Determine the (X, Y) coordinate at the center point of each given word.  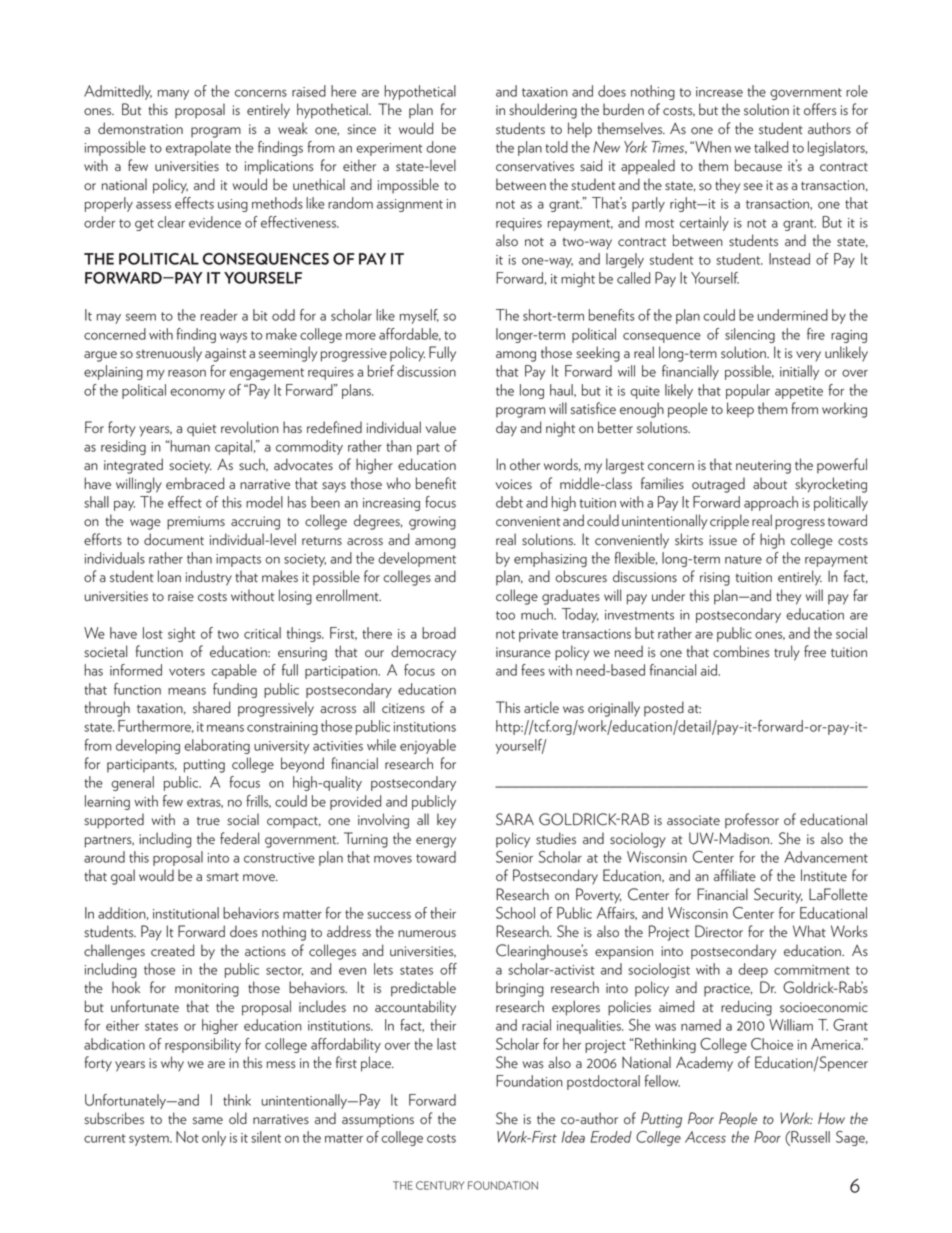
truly (787, 653)
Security (778, 896)
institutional (186, 913)
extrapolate (198, 148)
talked (771, 147)
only (214, 1138)
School (515, 913)
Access (705, 1137)
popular (748, 391)
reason (187, 373)
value (441, 427)
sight (182, 634)
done (441, 147)
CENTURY (440, 1185)
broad (439, 633)
